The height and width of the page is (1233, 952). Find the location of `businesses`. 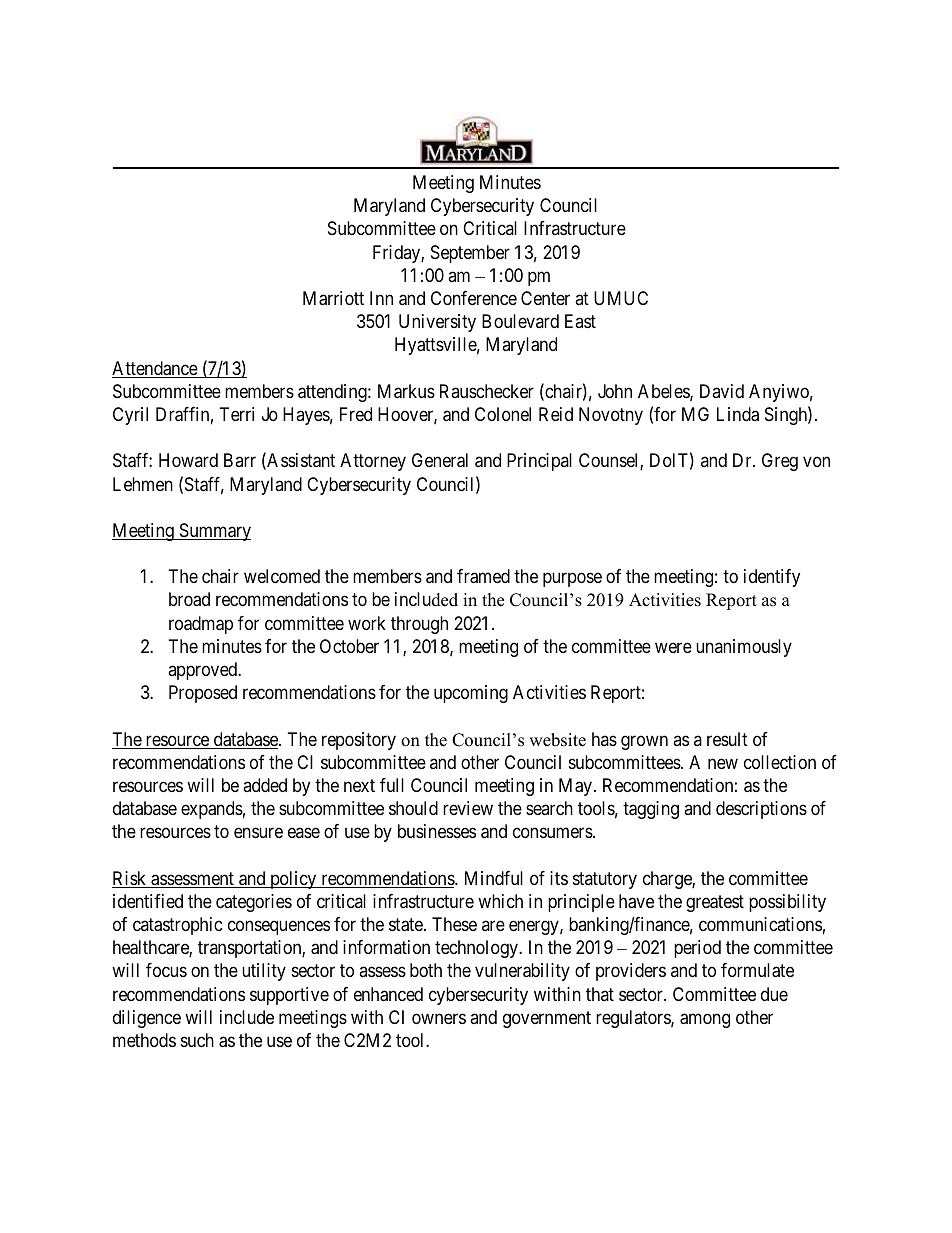

businesses is located at coordinates (437, 831).
